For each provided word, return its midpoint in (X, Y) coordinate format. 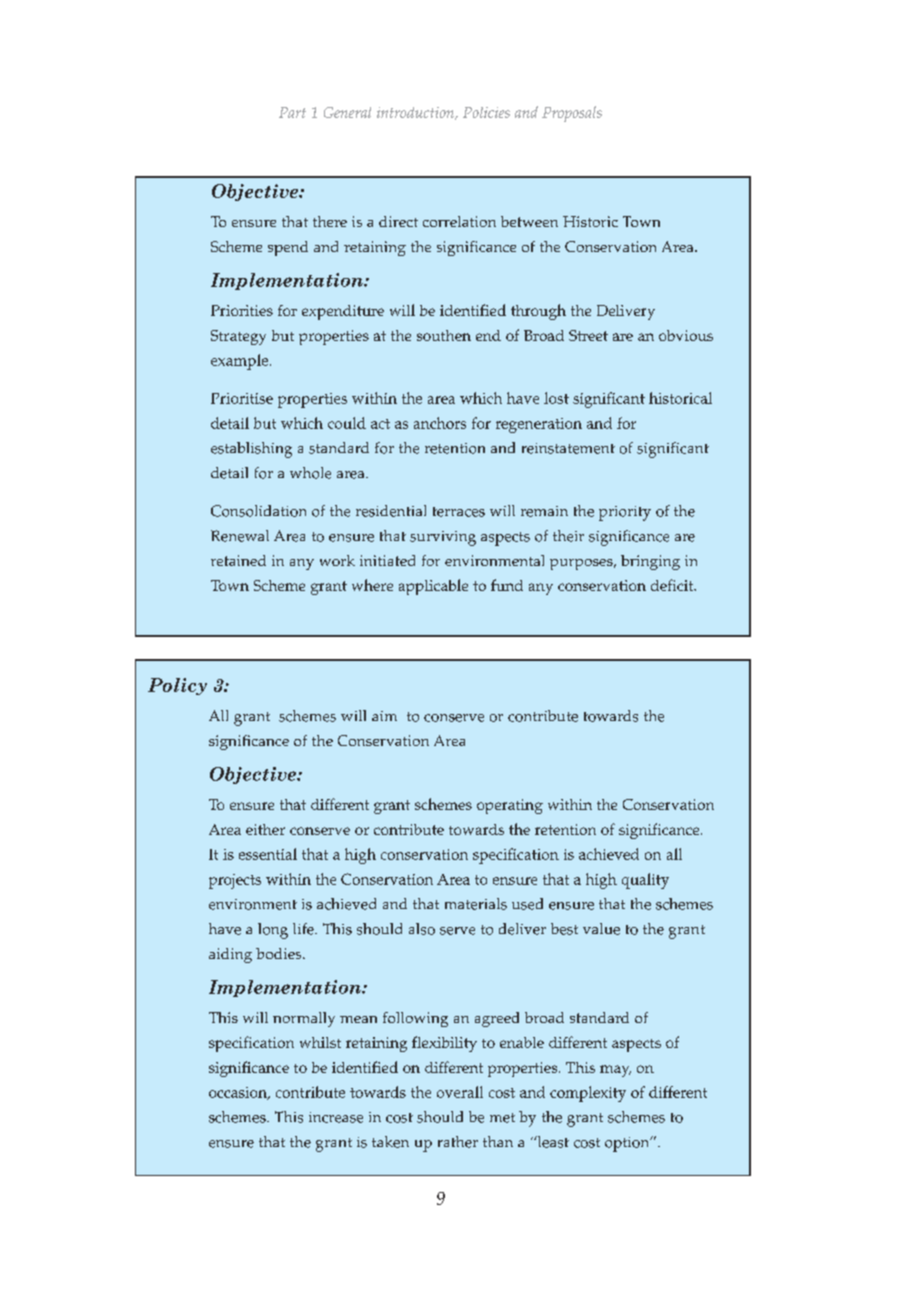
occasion (239, 1093)
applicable (433, 587)
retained (238, 560)
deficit (673, 585)
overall (460, 1092)
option (628, 1144)
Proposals (572, 114)
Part (292, 112)
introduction (416, 113)
